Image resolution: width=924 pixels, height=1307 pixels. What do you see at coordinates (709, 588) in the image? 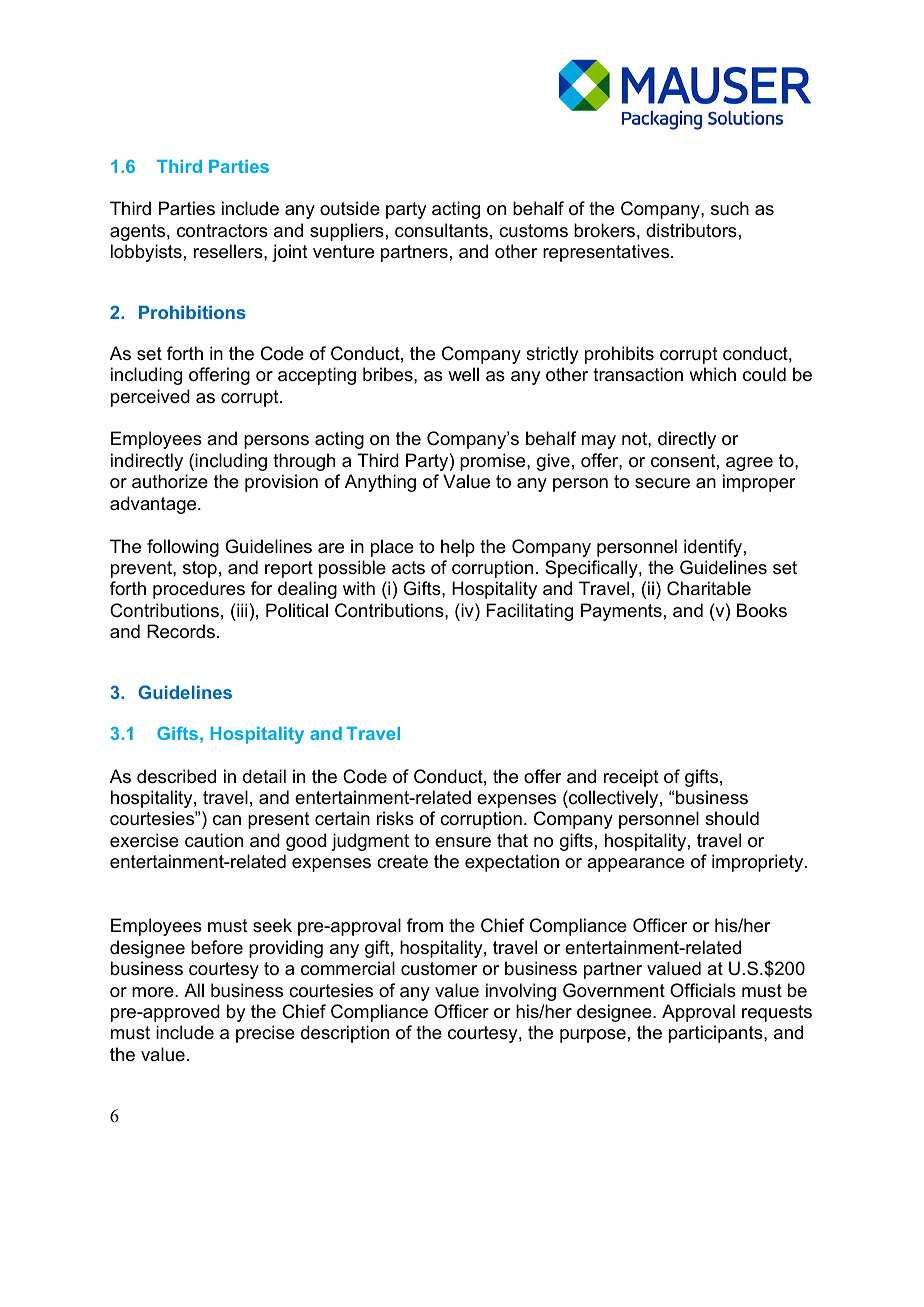
I see `Charitable` at bounding box center [709, 588].
